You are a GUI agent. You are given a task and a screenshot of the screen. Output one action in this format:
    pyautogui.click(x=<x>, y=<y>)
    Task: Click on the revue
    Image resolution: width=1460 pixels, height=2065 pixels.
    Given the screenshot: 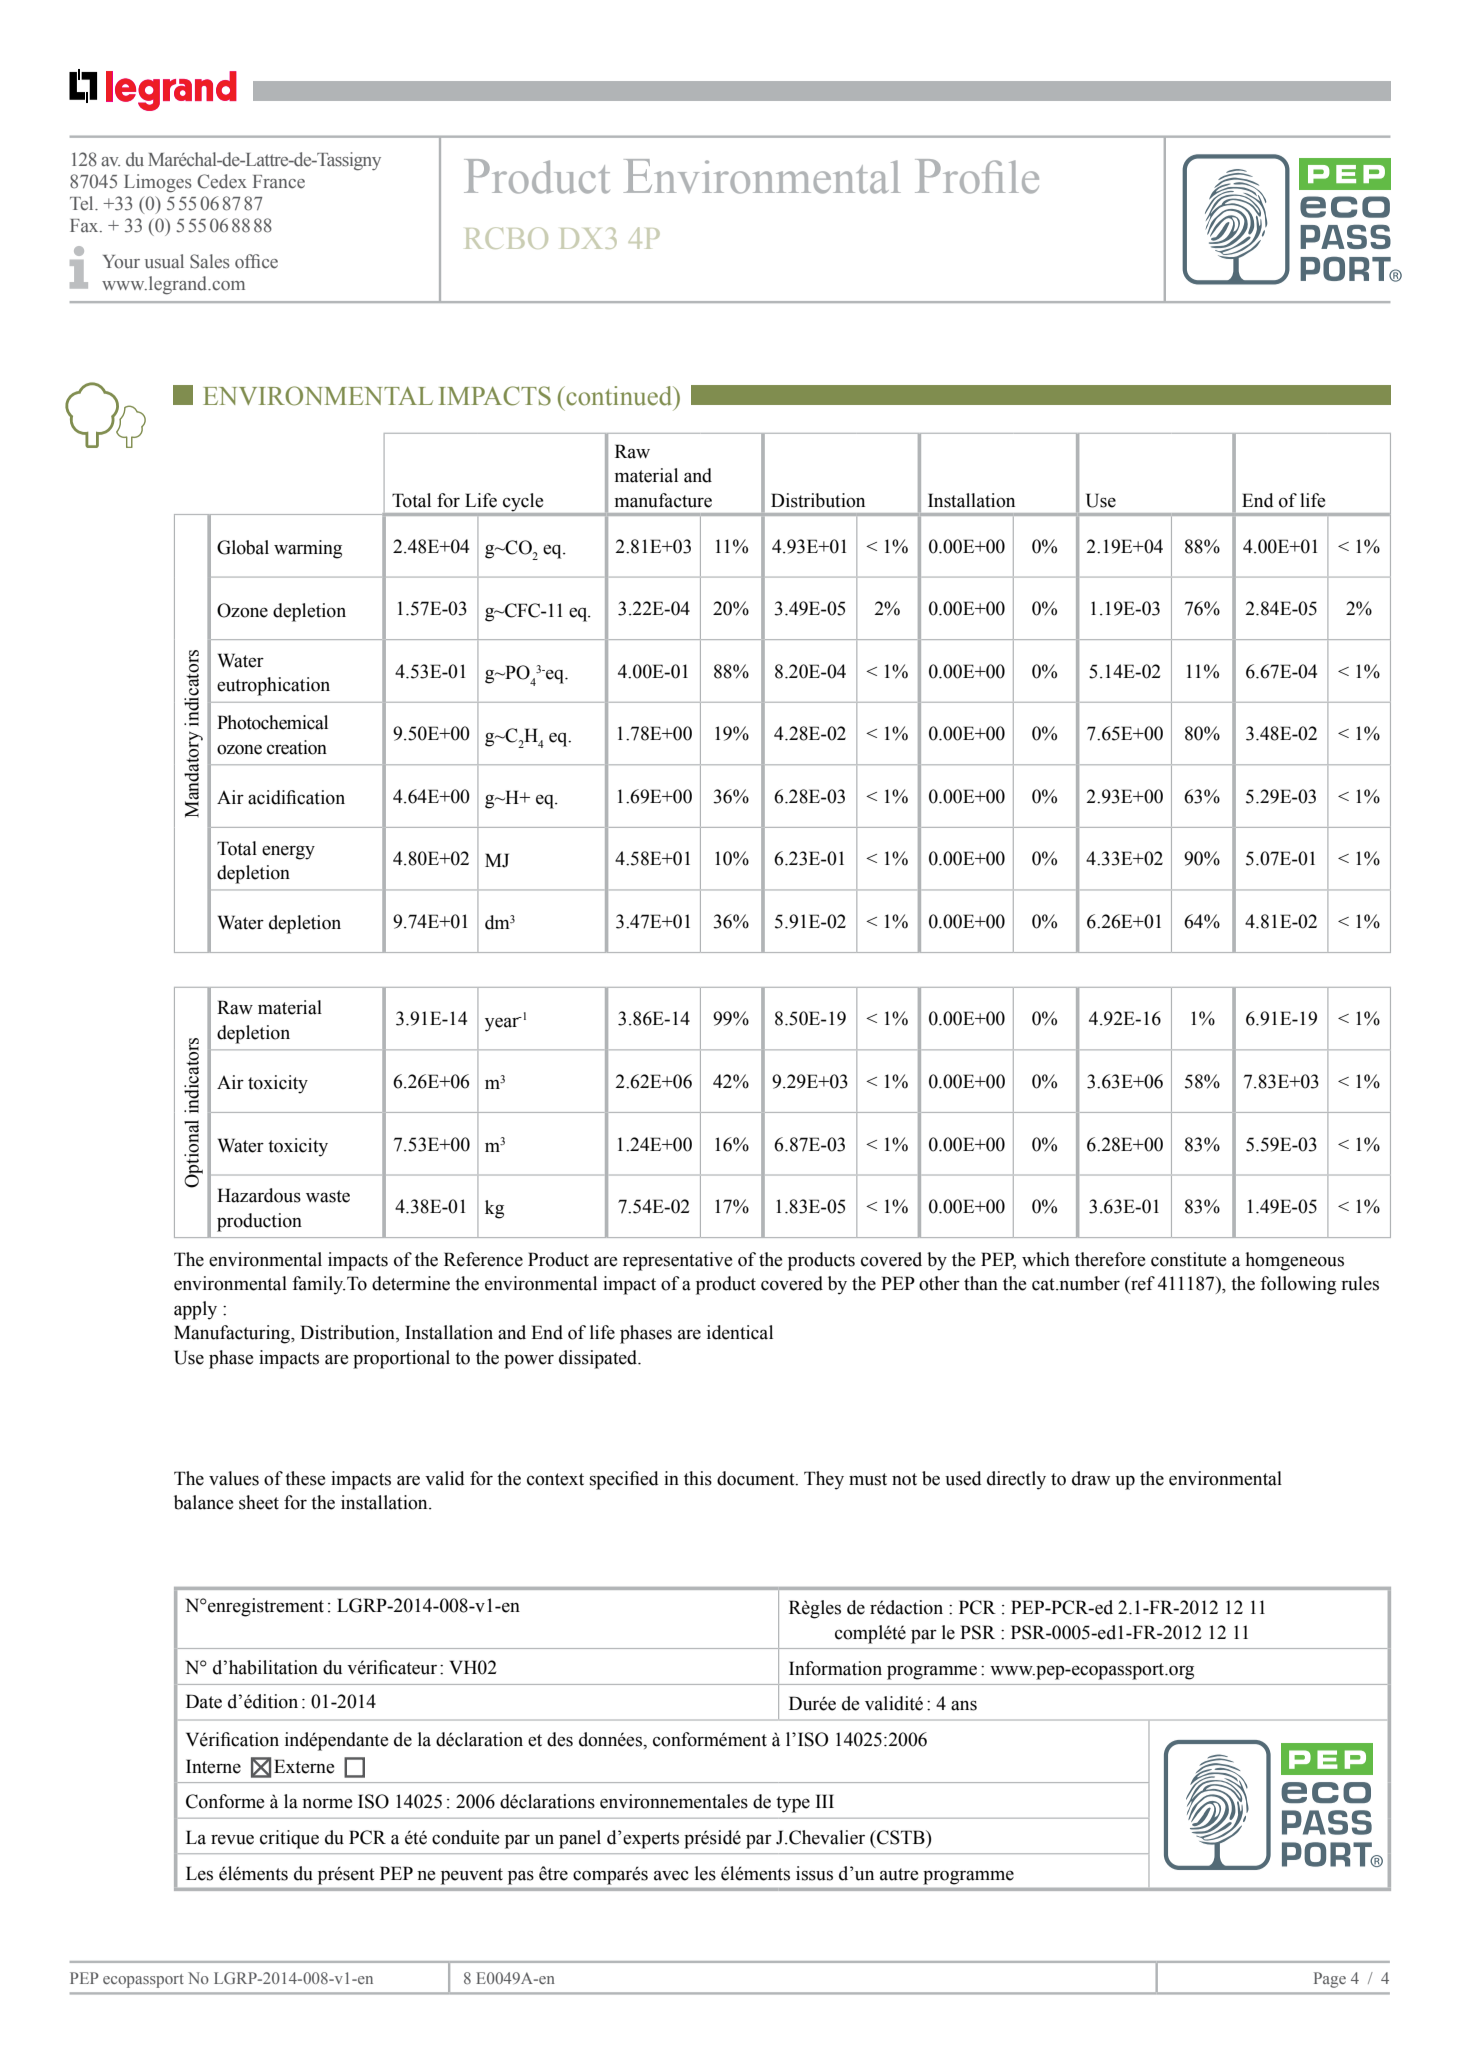 What is the action you would take?
    pyautogui.click(x=232, y=1839)
